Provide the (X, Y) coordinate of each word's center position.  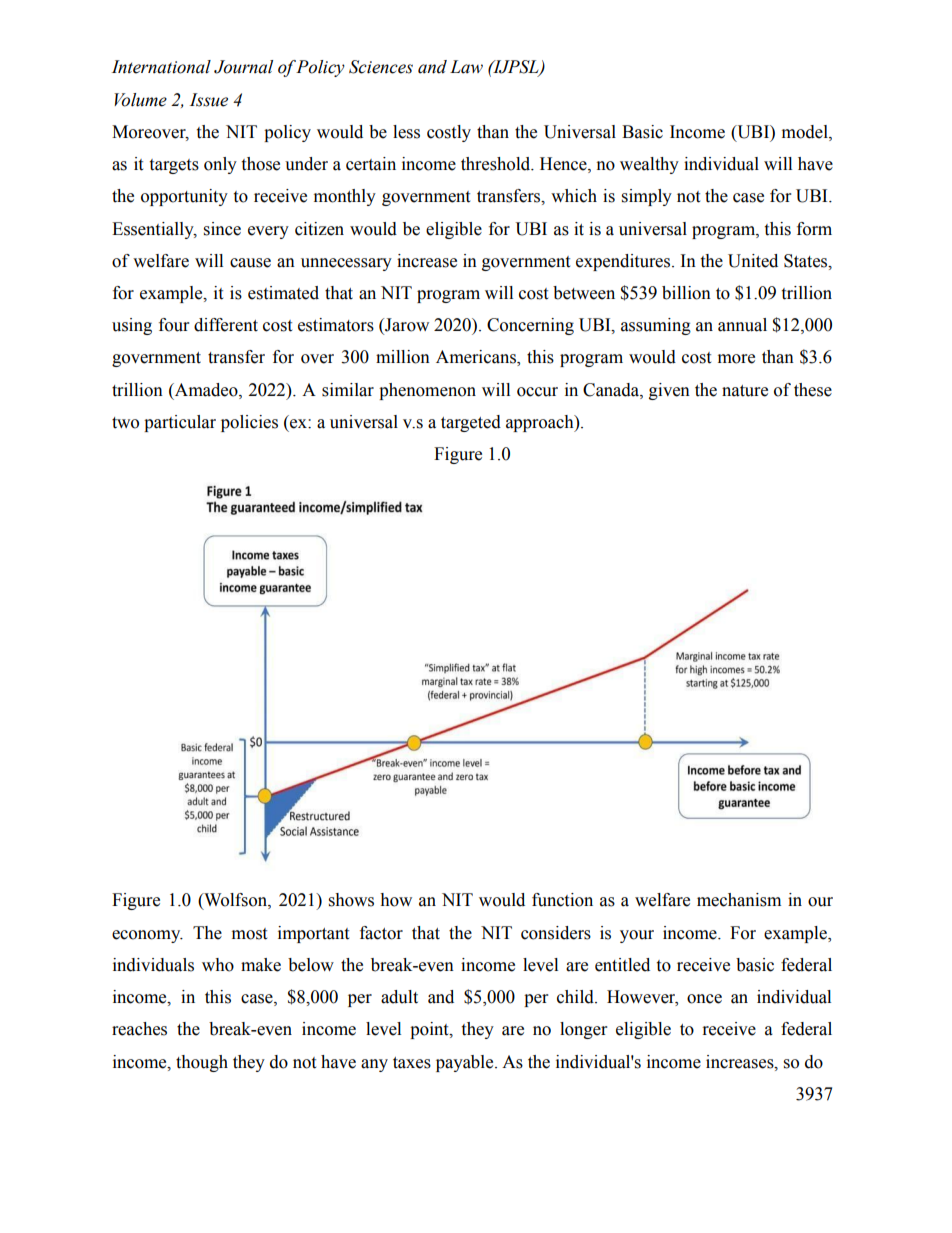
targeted (471, 423)
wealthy (649, 165)
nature (745, 391)
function (562, 900)
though (202, 1063)
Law (466, 67)
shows (351, 900)
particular (180, 423)
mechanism (739, 900)
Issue (209, 100)
